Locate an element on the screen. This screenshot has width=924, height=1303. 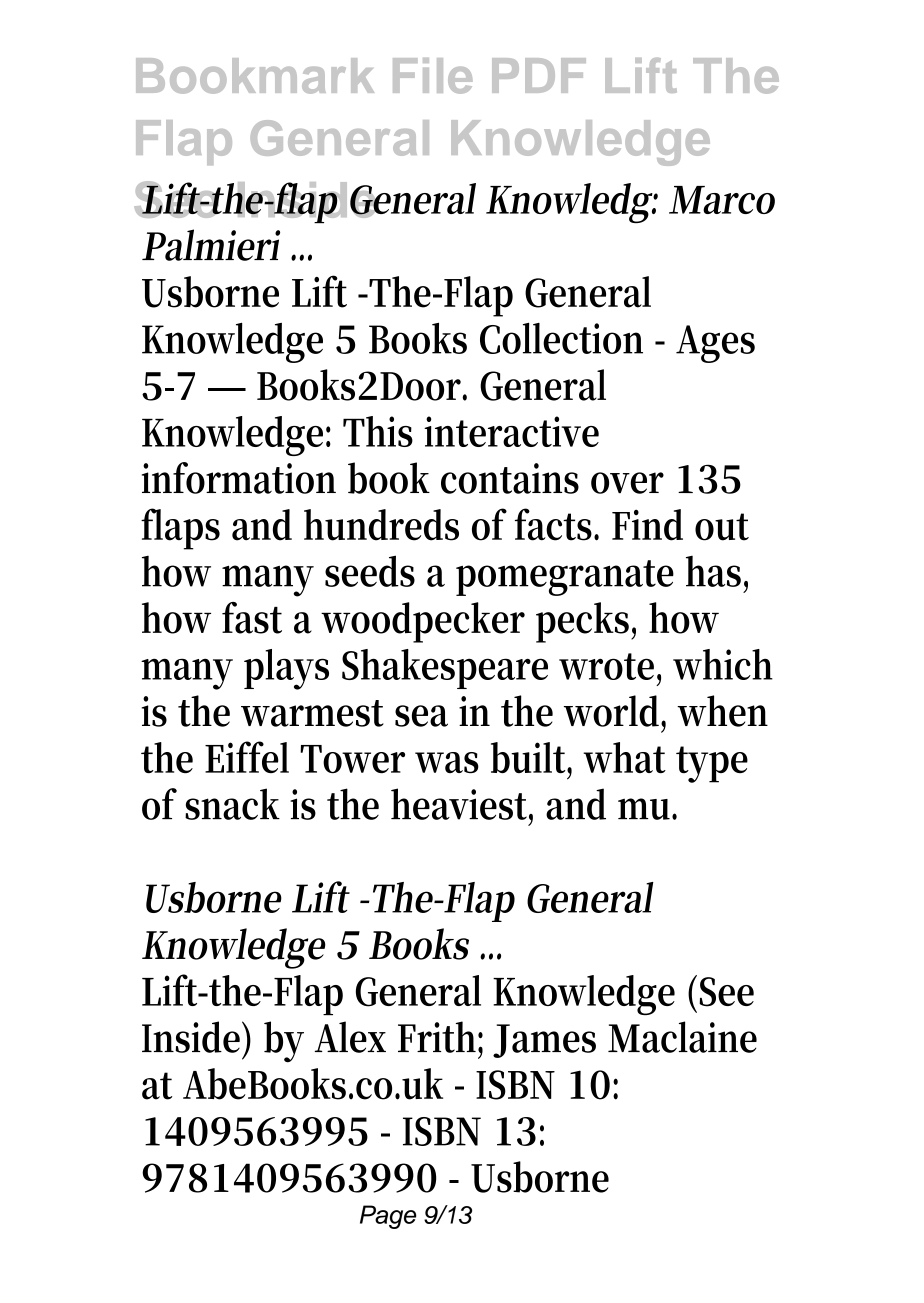
Palmieri is located at coordinates (211, 245).
